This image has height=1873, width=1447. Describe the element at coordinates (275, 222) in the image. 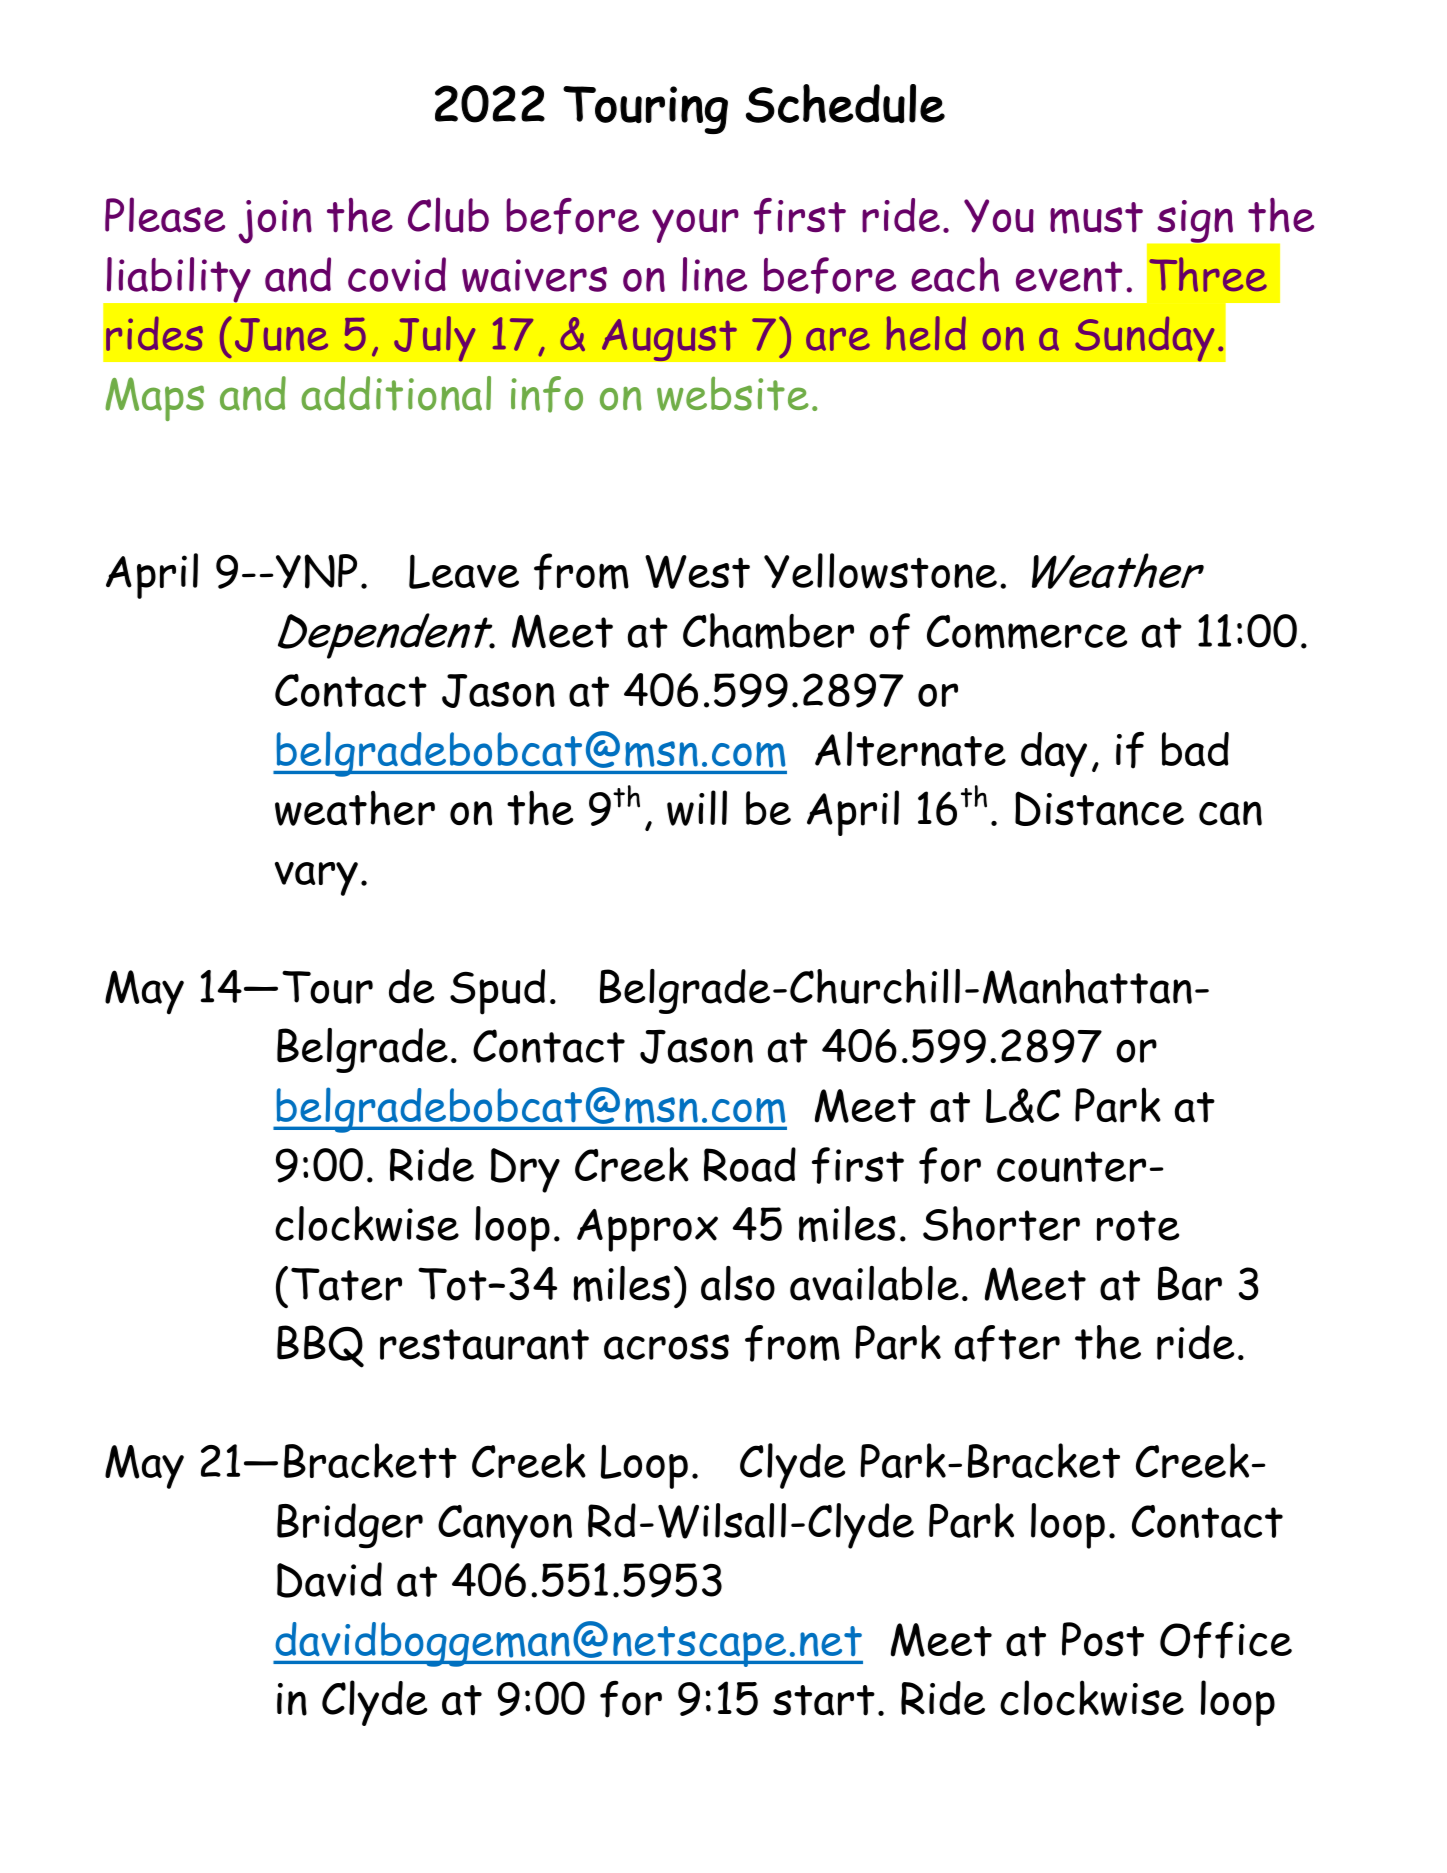

I see `join` at that location.
